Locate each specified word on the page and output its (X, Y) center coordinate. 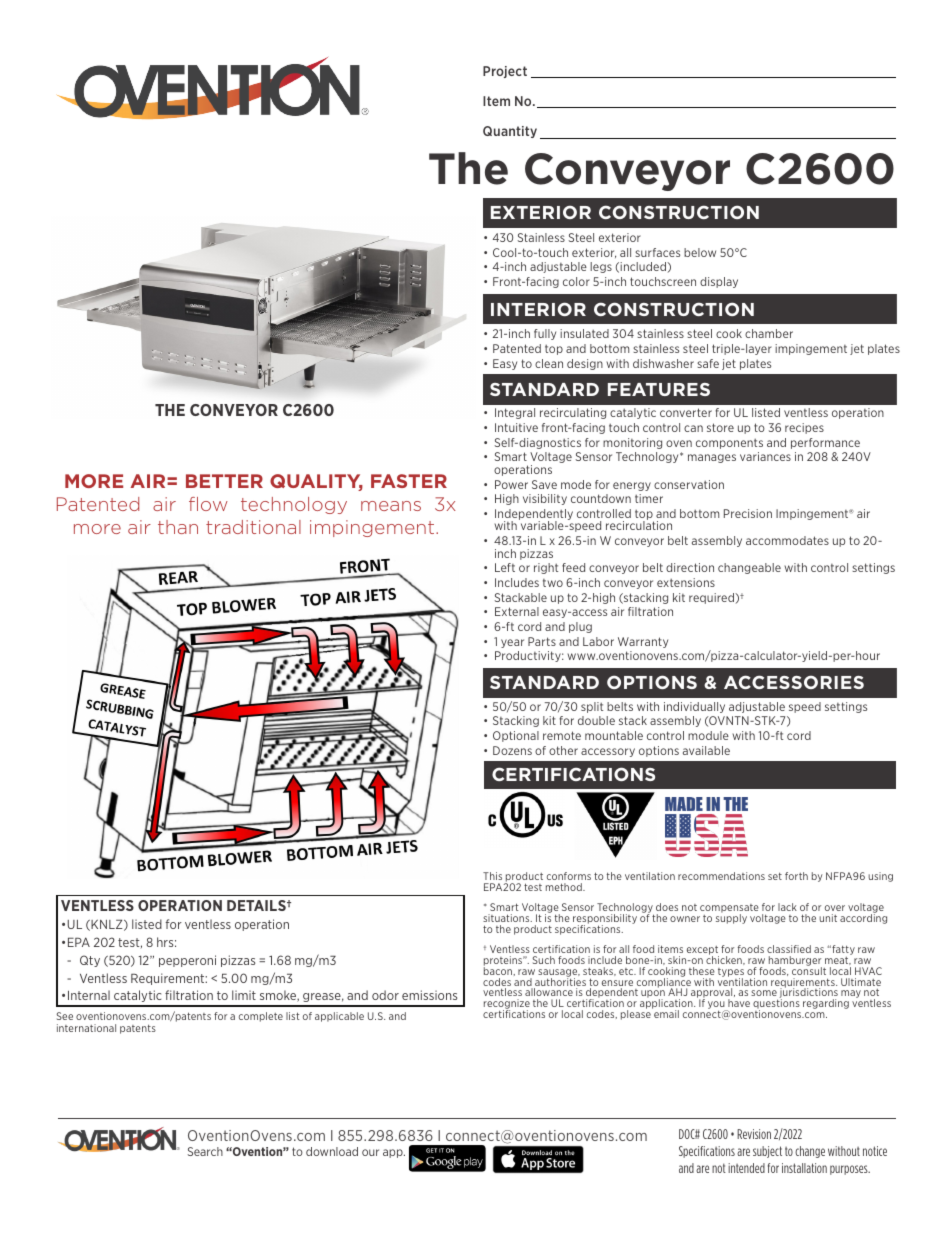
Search (205, 1151)
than (178, 527)
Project (505, 72)
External (517, 611)
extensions (686, 582)
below (700, 252)
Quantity (510, 132)
